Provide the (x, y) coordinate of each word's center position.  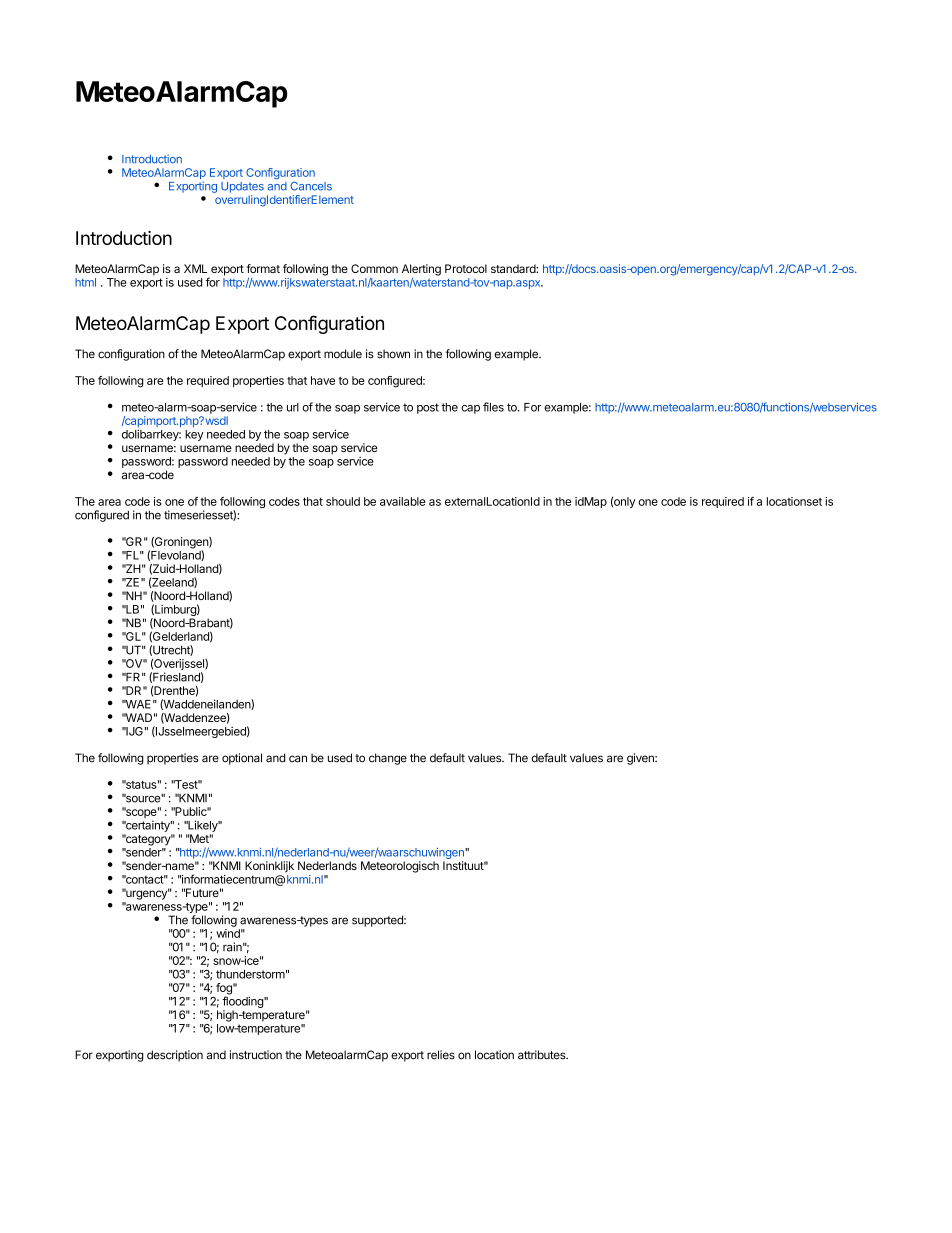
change (388, 759)
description (175, 1056)
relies (441, 1055)
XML (195, 268)
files (493, 407)
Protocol (466, 268)
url (293, 407)
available (403, 501)
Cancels (311, 186)
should (343, 501)
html (85, 282)
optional (242, 759)
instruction (256, 1055)
